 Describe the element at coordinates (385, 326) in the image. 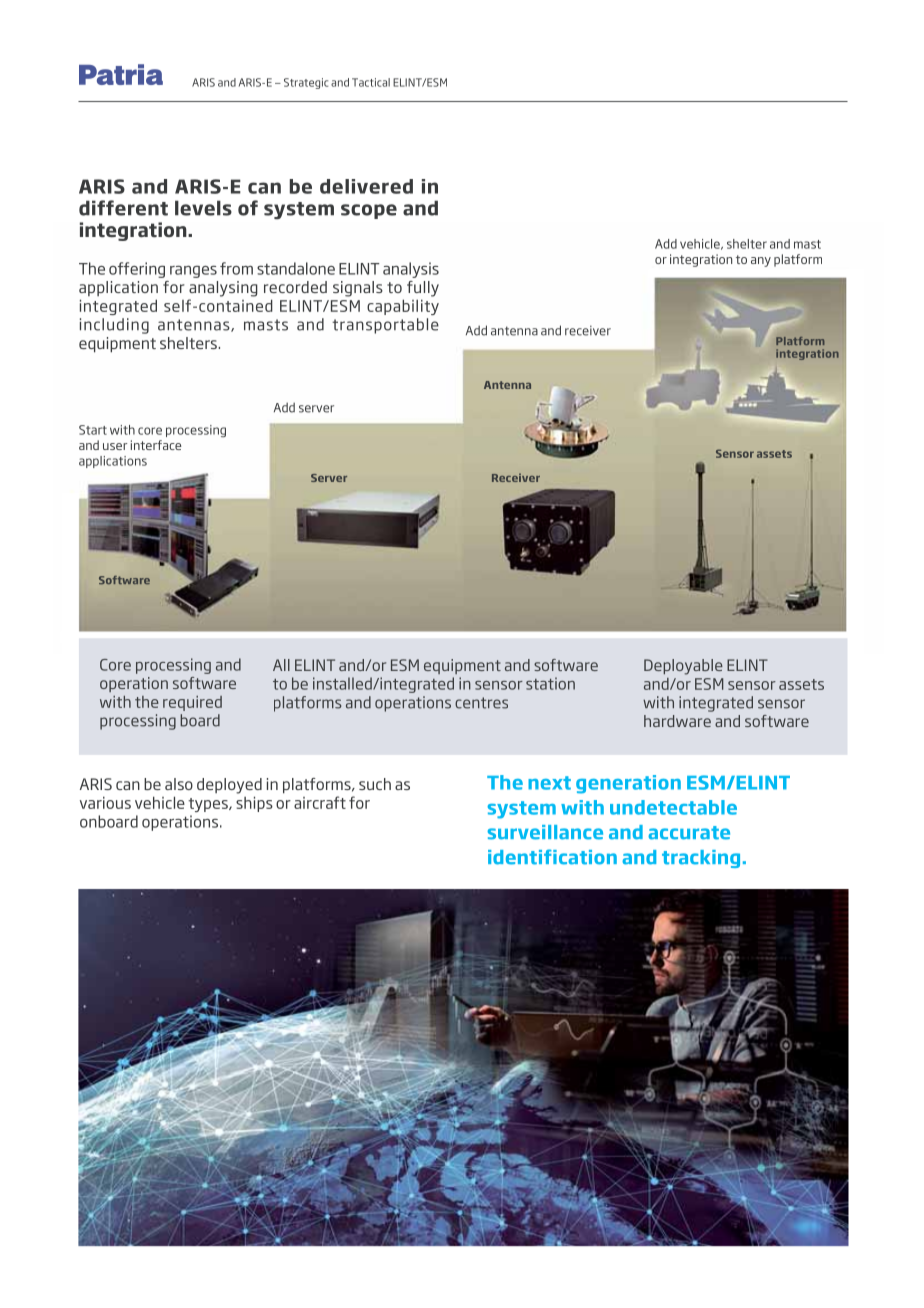

I see `transportable` at that location.
